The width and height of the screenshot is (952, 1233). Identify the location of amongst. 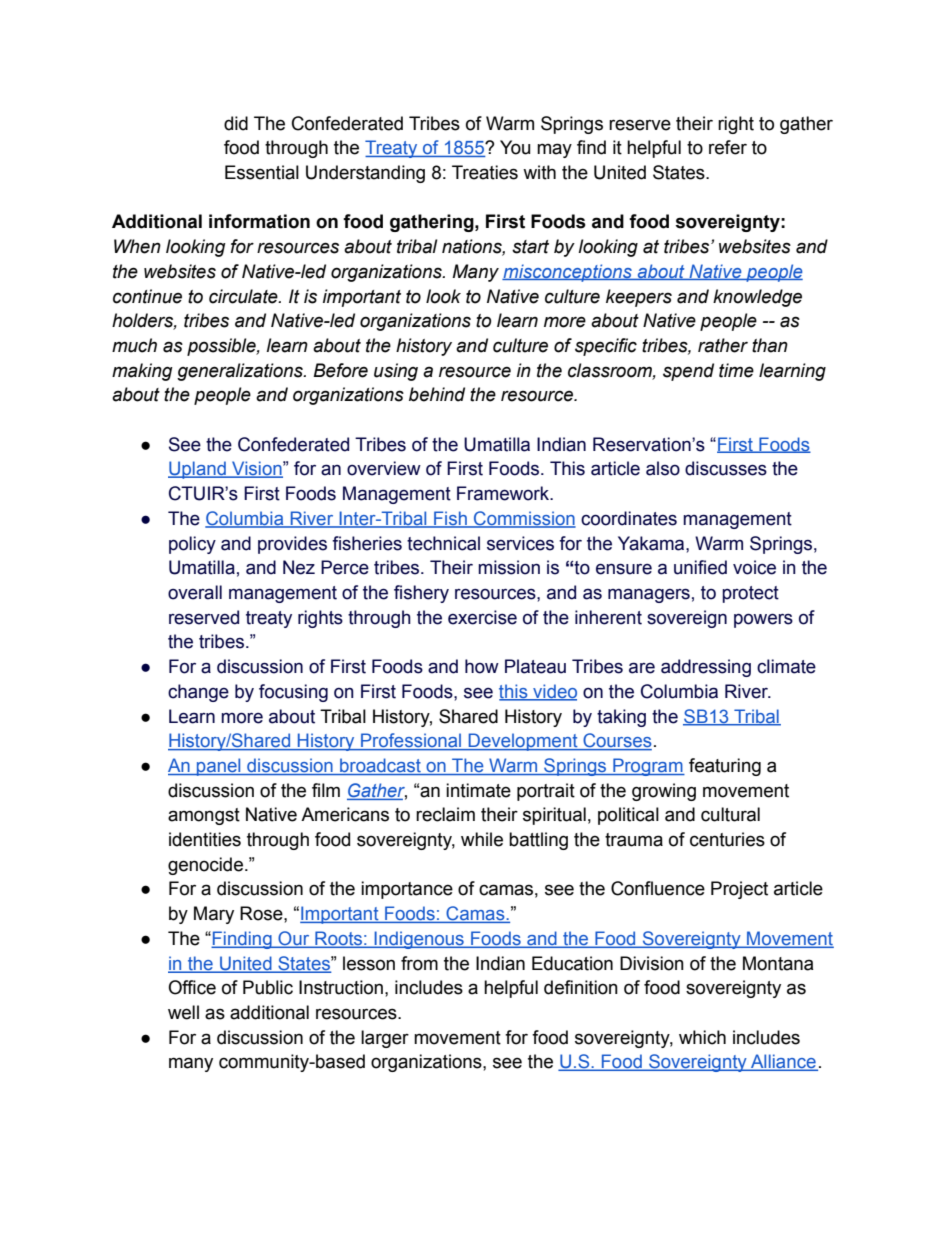
(204, 816).
